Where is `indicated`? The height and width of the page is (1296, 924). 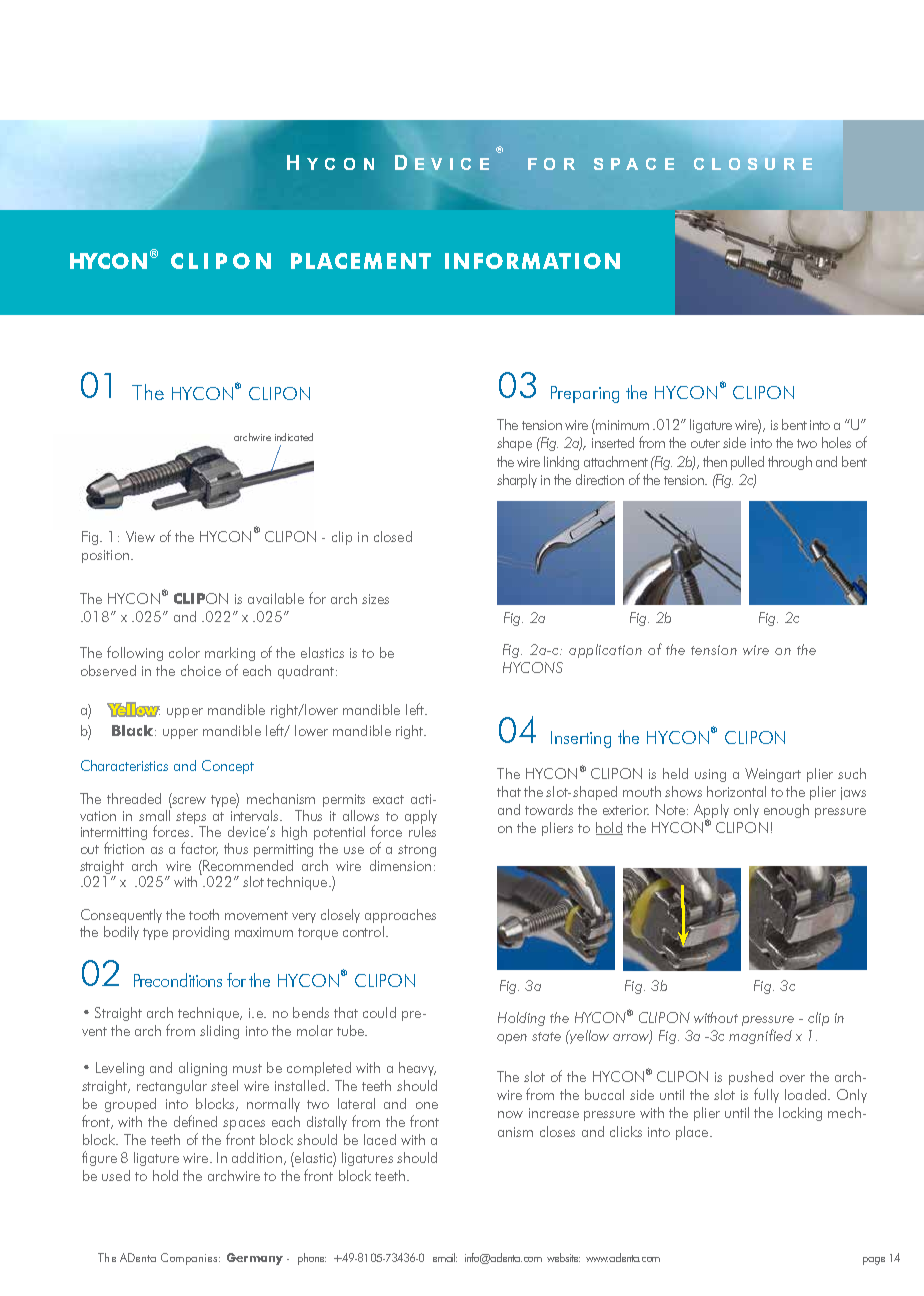 indicated is located at coordinates (294, 437).
